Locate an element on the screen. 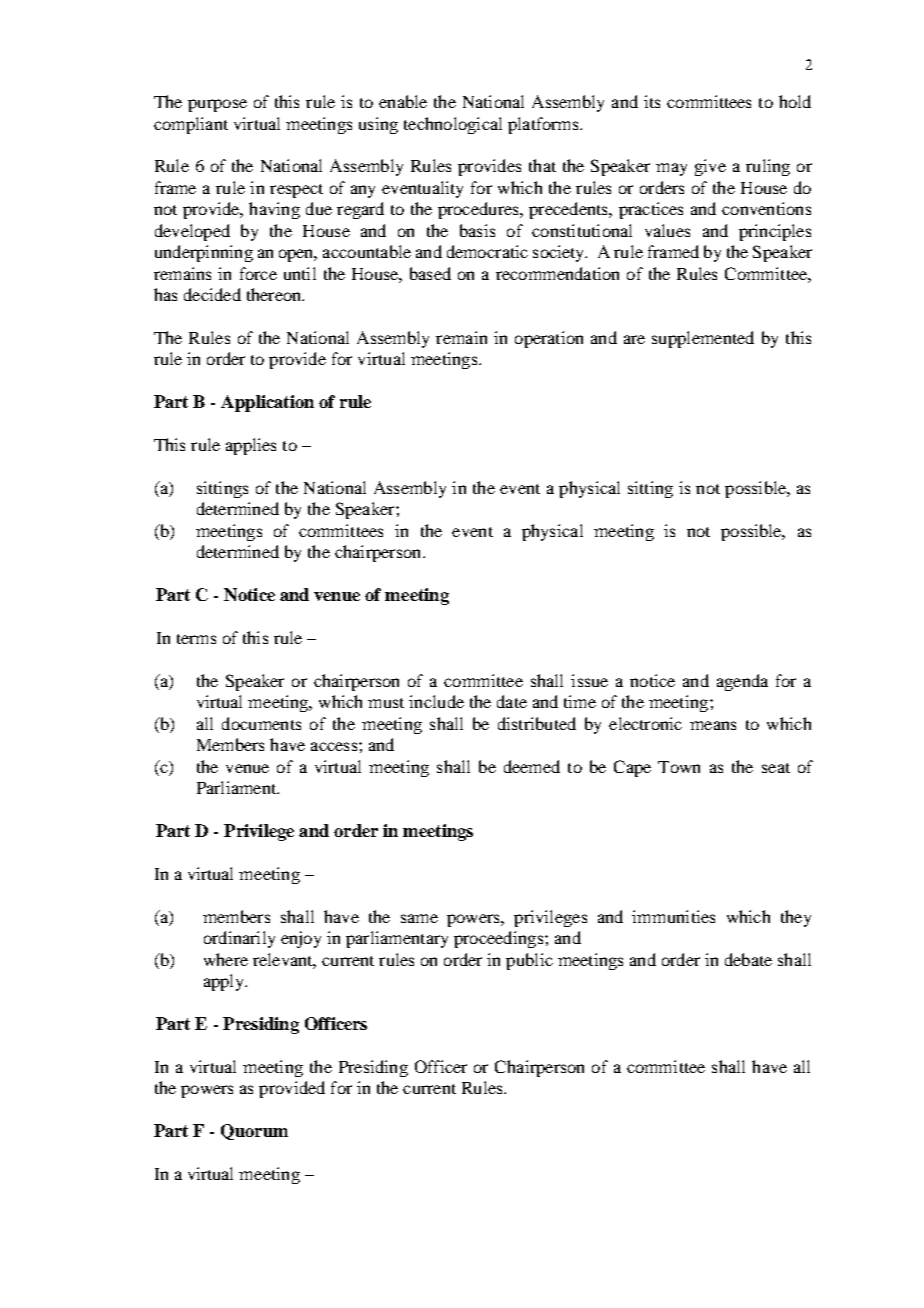 This screenshot has height=1308, width=924. deemed is located at coordinates (532, 766).
